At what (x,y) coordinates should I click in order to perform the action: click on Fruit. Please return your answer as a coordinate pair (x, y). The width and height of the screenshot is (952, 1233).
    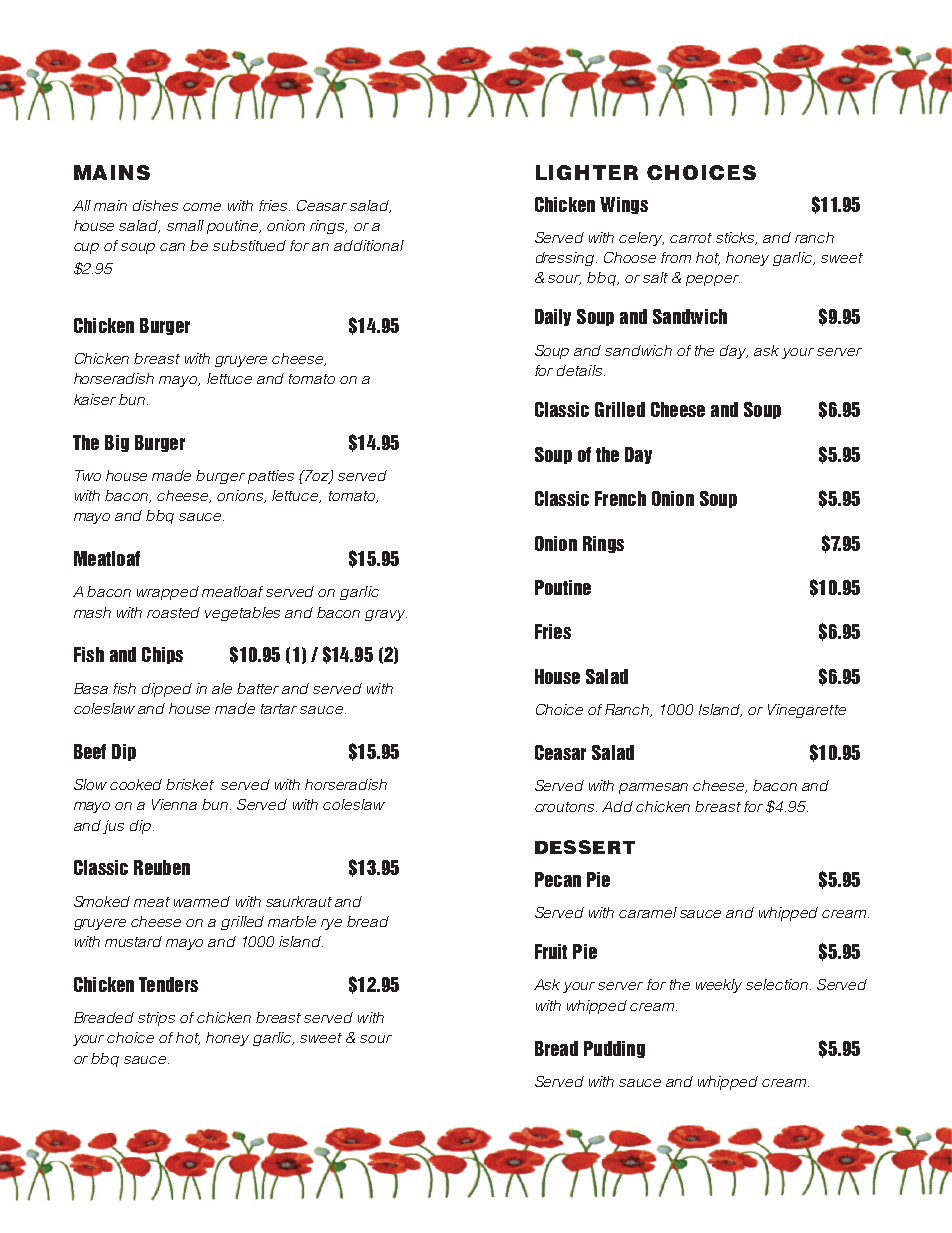
    Looking at the image, I should click on (551, 951).
